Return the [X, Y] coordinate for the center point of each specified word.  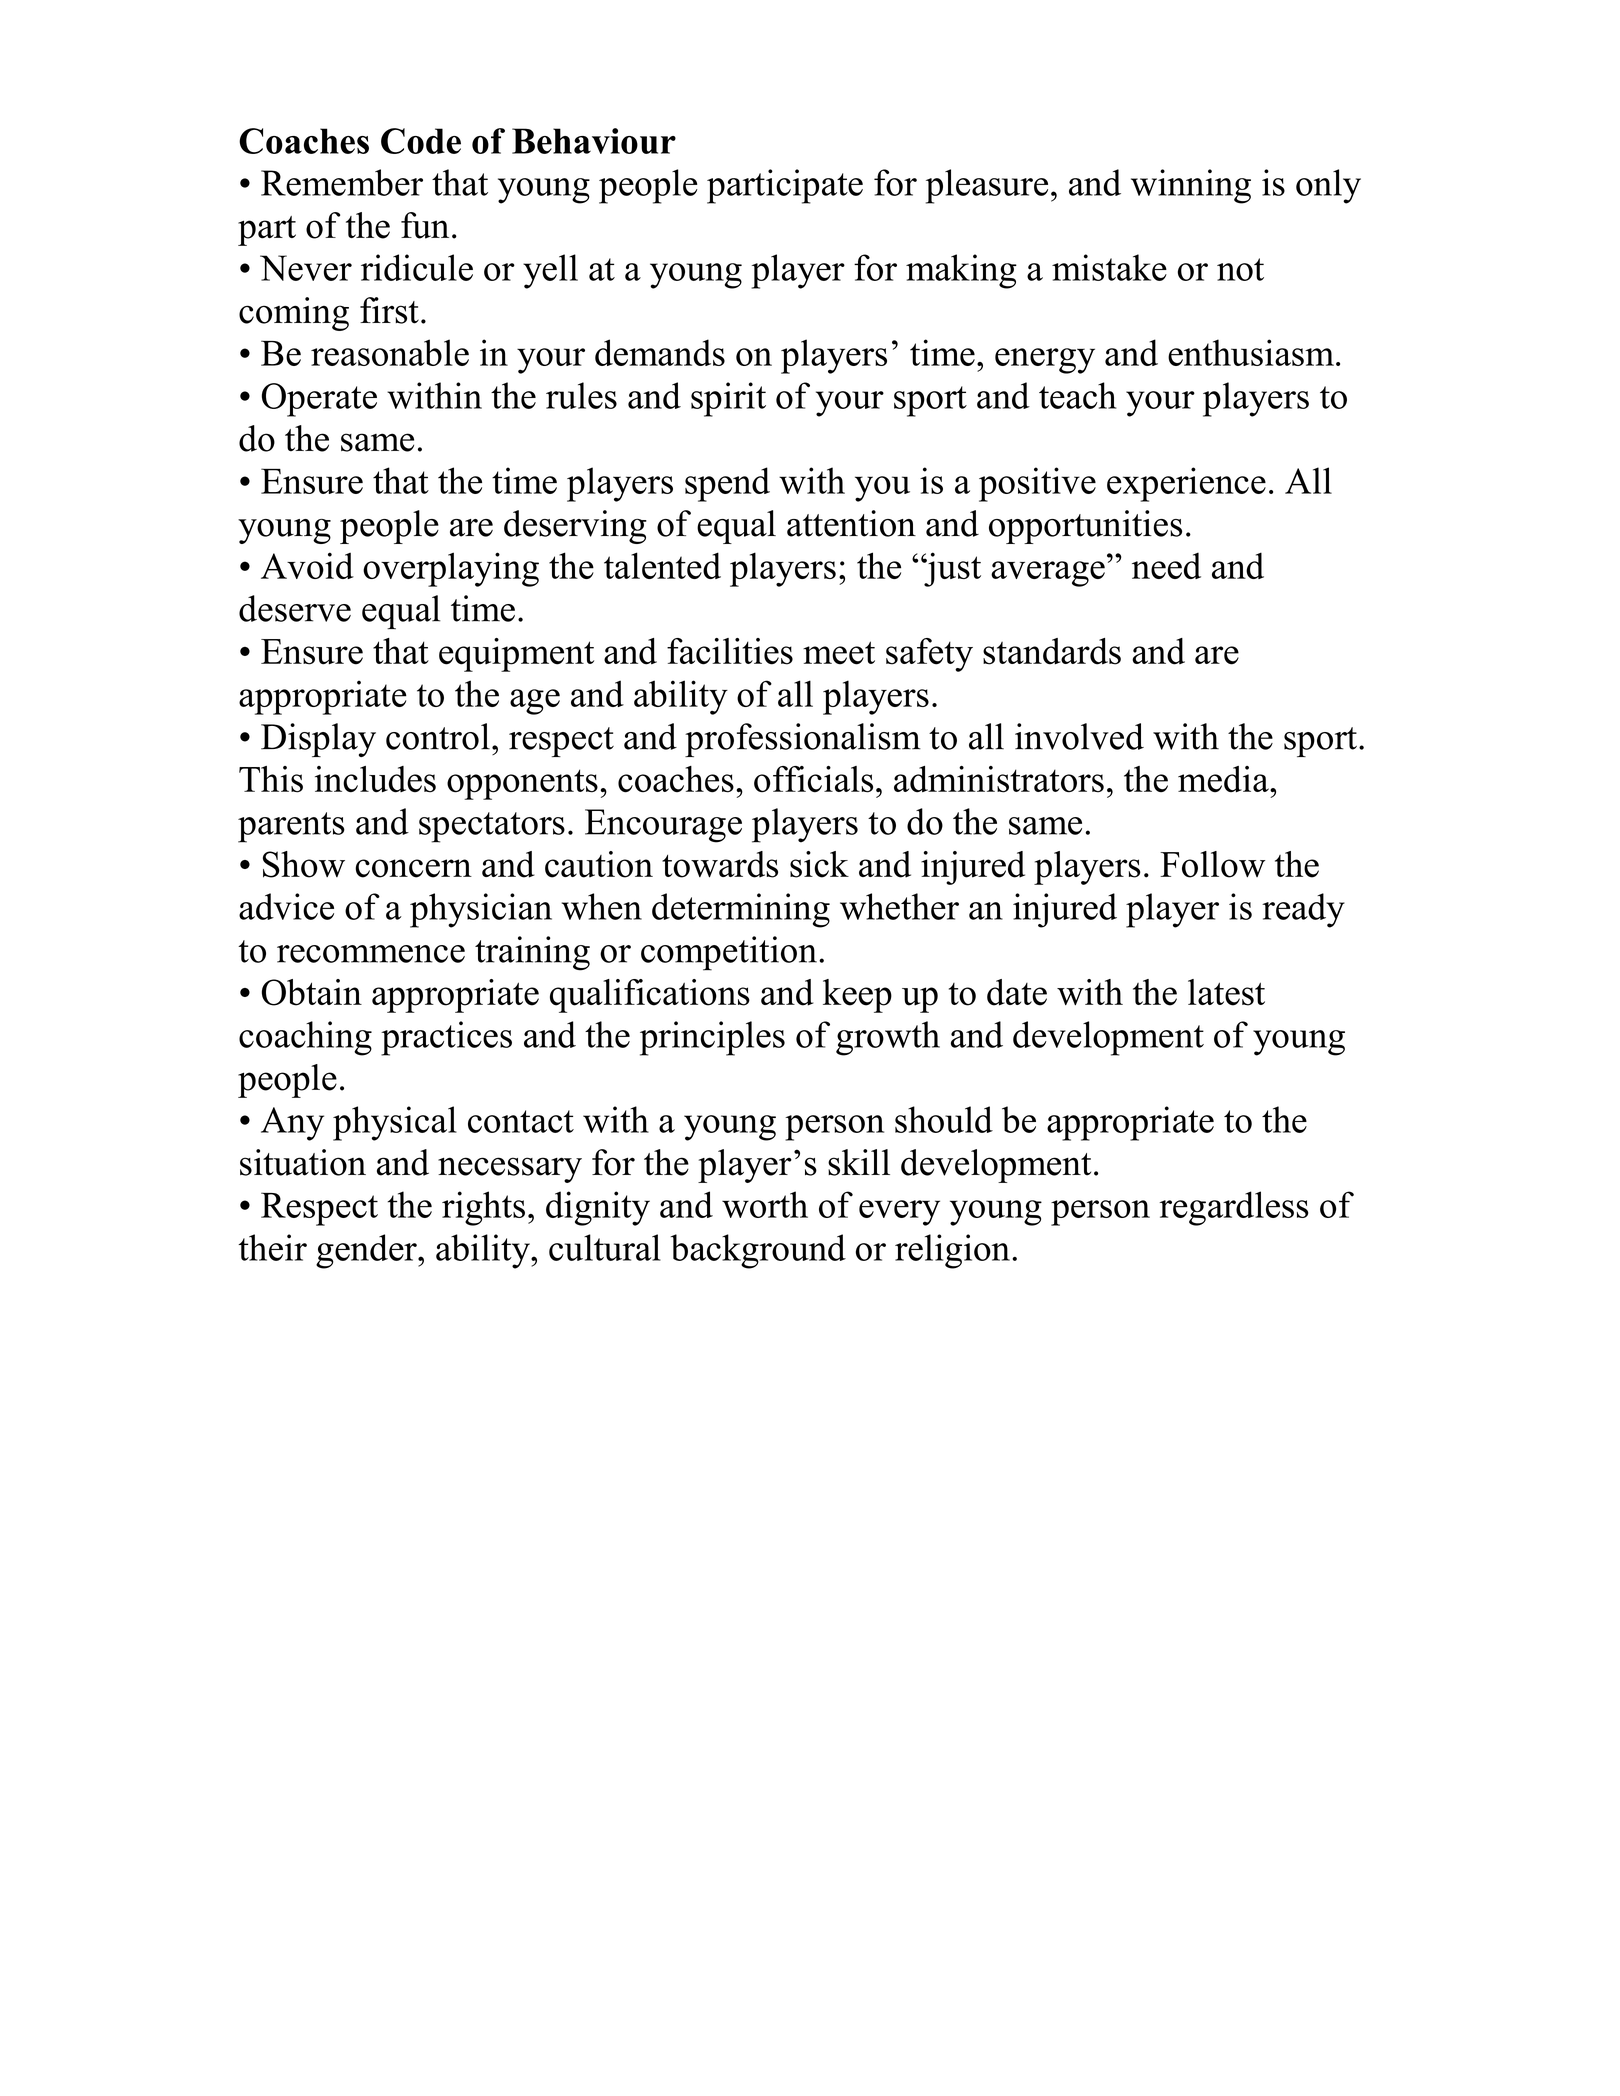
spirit [728, 399]
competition [729, 953]
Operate [319, 400]
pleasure [987, 186]
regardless [1234, 1208]
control [438, 736]
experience [1186, 484]
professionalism [803, 740]
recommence [371, 954]
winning [1191, 186]
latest [1226, 992]
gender [367, 1251]
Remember [342, 182]
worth [765, 1204]
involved [1079, 736]
